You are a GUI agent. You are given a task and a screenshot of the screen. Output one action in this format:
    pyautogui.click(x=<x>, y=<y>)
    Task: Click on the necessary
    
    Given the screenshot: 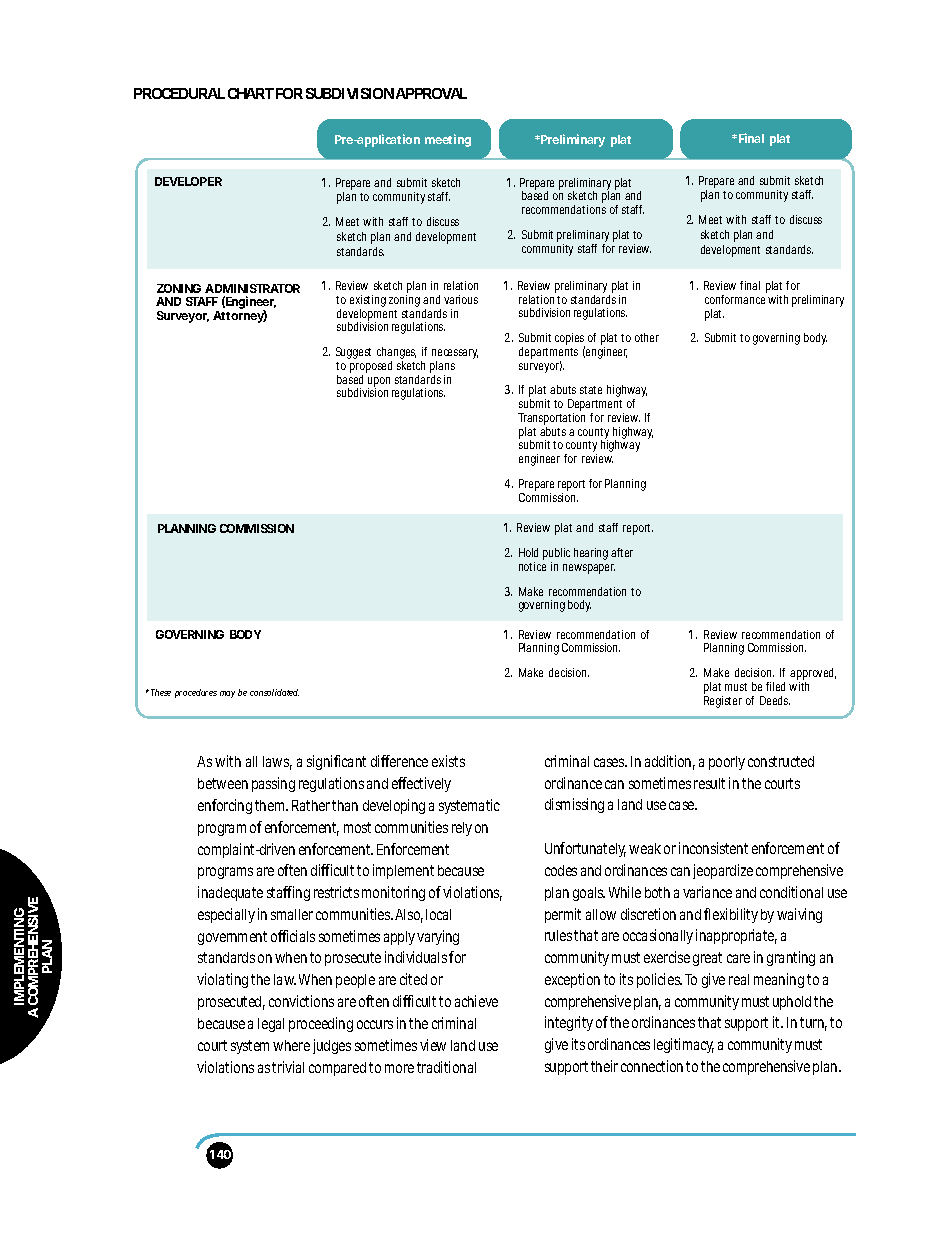 What is the action you would take?
    pyautogui.click(x=455, y=355)
